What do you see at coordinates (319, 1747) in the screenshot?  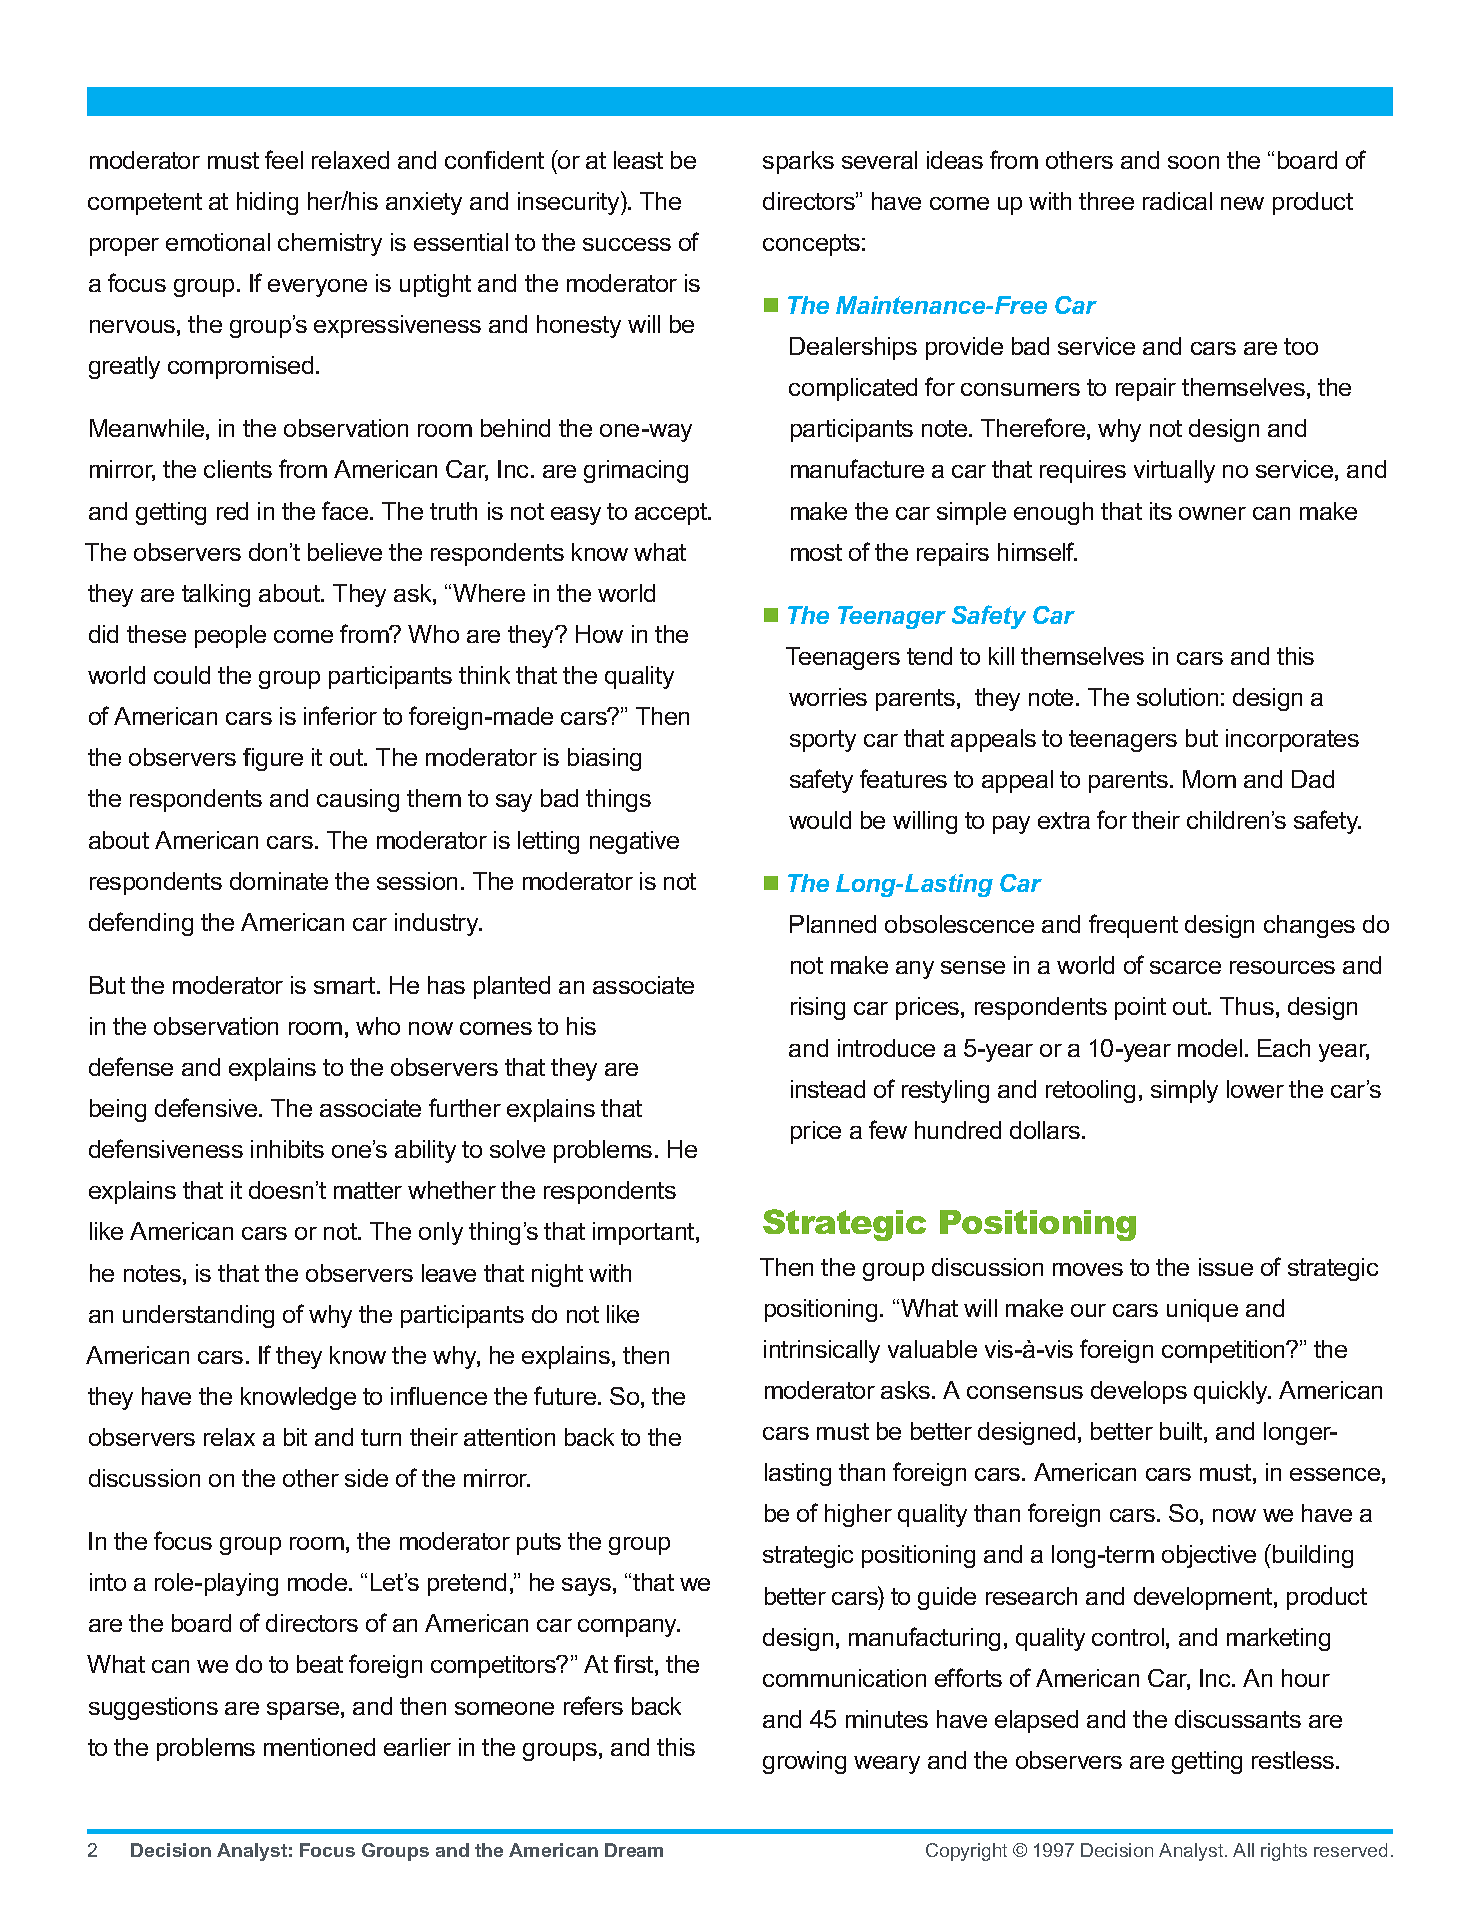 I see `mentioned` at bounding box center [319, 1747].
